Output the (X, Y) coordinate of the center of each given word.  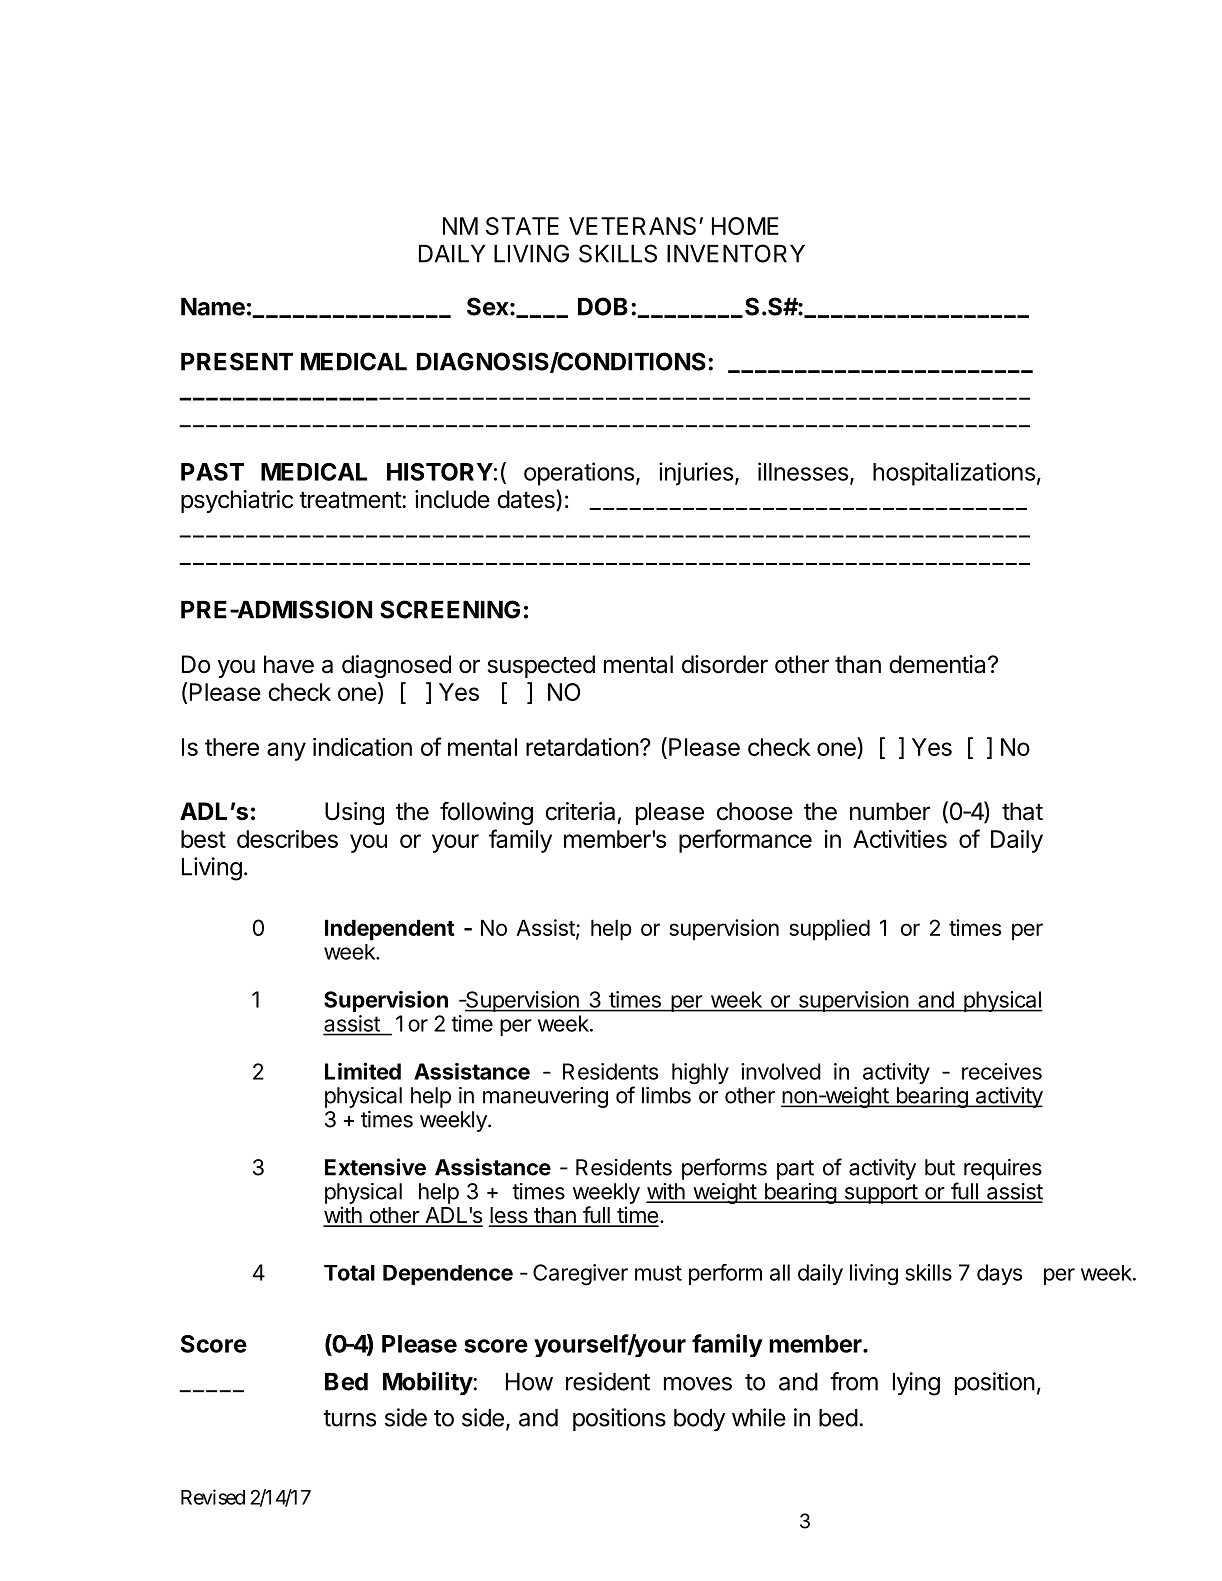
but (940, 1167)
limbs (666, 1095)
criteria (580, 811)
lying (916, 1384)
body (699, 1420)
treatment (351, 500)
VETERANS (632, 226)
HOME (745, 226)
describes (287, 839)
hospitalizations (954, 474)
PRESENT (237, 361)
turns (349, 1418)
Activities (900, 839)
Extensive (375, 1167)
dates (527, 500)
